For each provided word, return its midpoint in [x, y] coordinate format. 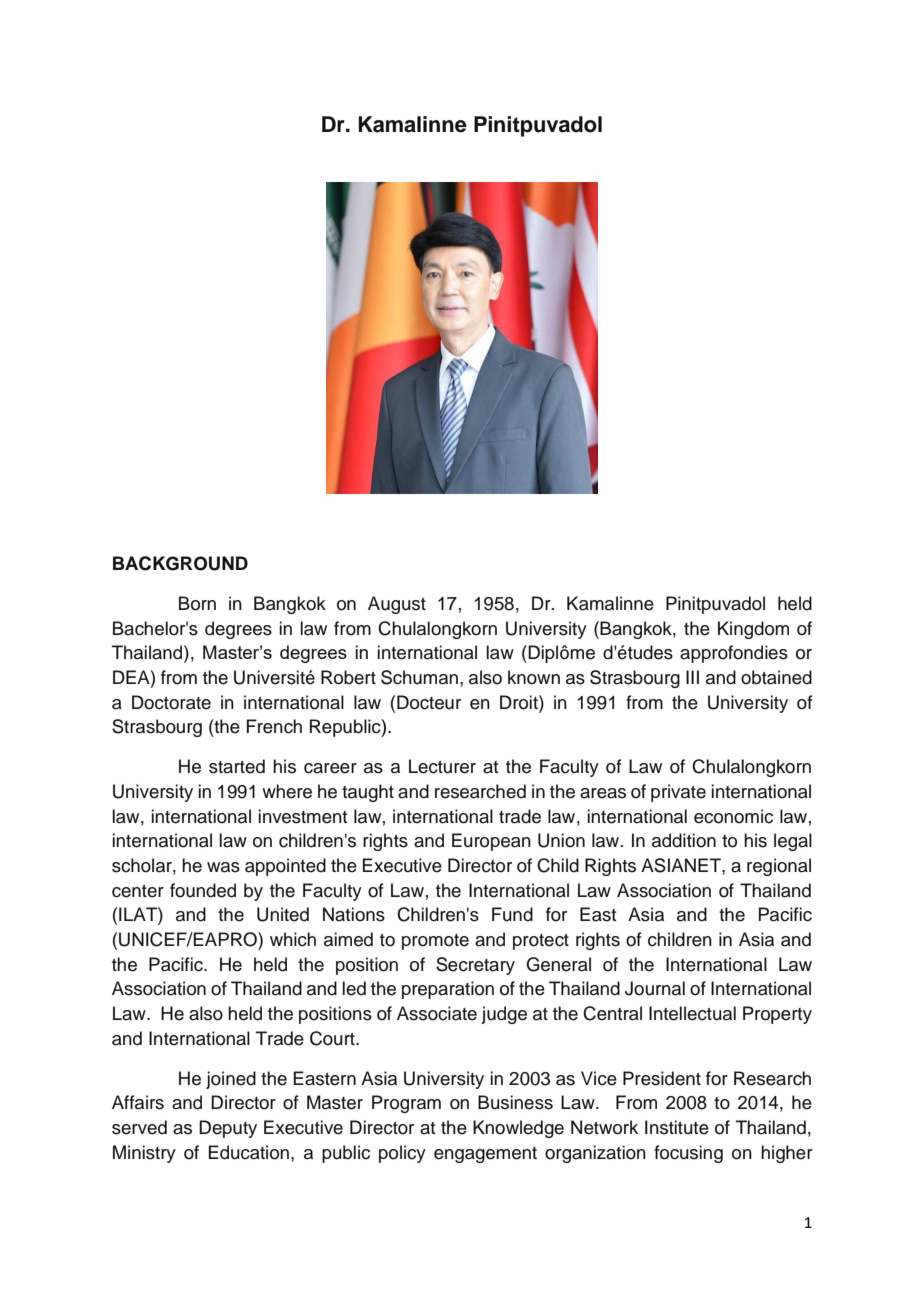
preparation [448, 990]
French [274, 726]
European [491, 842]
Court [333, 1038]
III [692, 677]
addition [684, 840]
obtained [776, 677]
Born [197, 603]
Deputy [228, 1129]
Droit [520, 702]
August [397, 605]
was [223, 867]
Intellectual [692, 1013]
